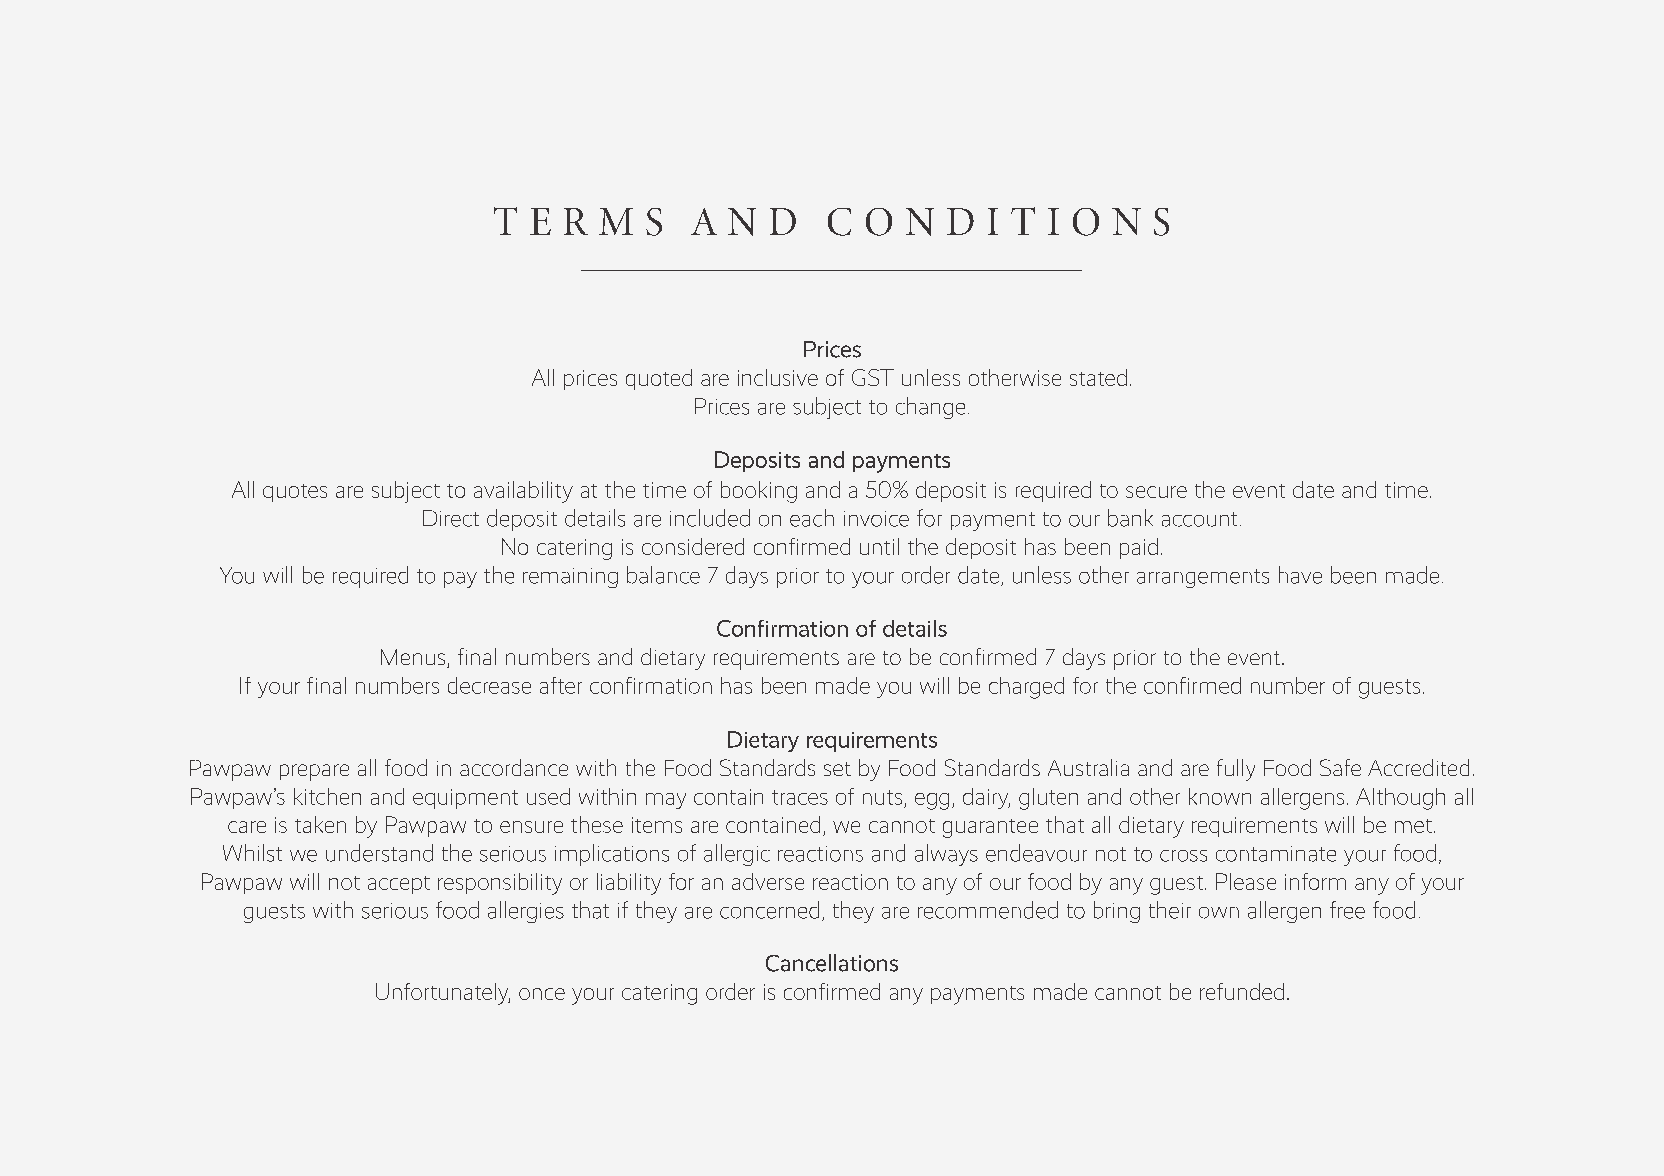 Image resolution: width=1664 pixels, height=1176 pixels. Describe the element at coordinates (314, 772) in the image. I see `prepare` at that location.
